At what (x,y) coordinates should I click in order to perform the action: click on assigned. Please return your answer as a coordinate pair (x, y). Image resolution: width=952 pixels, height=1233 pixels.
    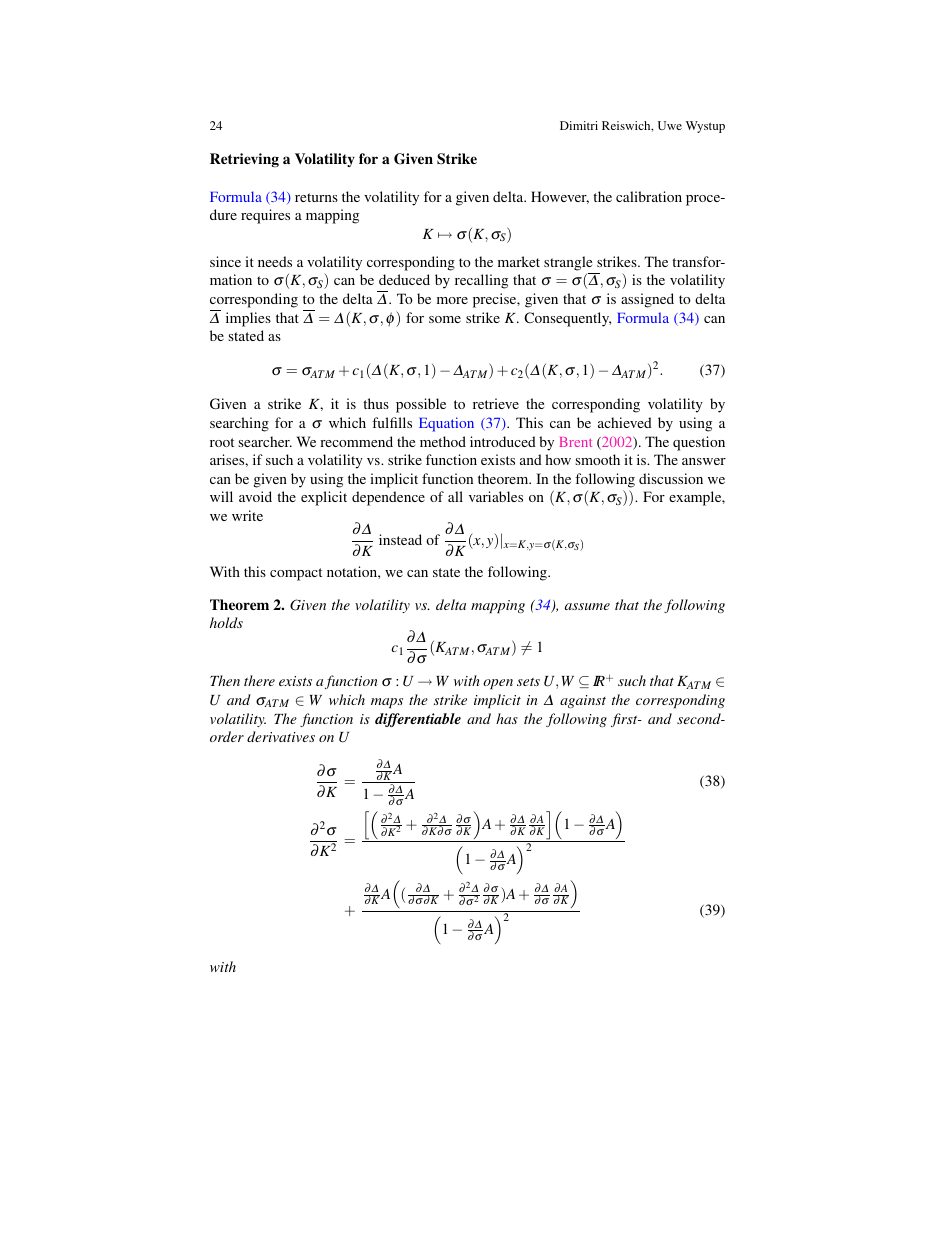
    Looking at the image, I should click on (647, 300).
